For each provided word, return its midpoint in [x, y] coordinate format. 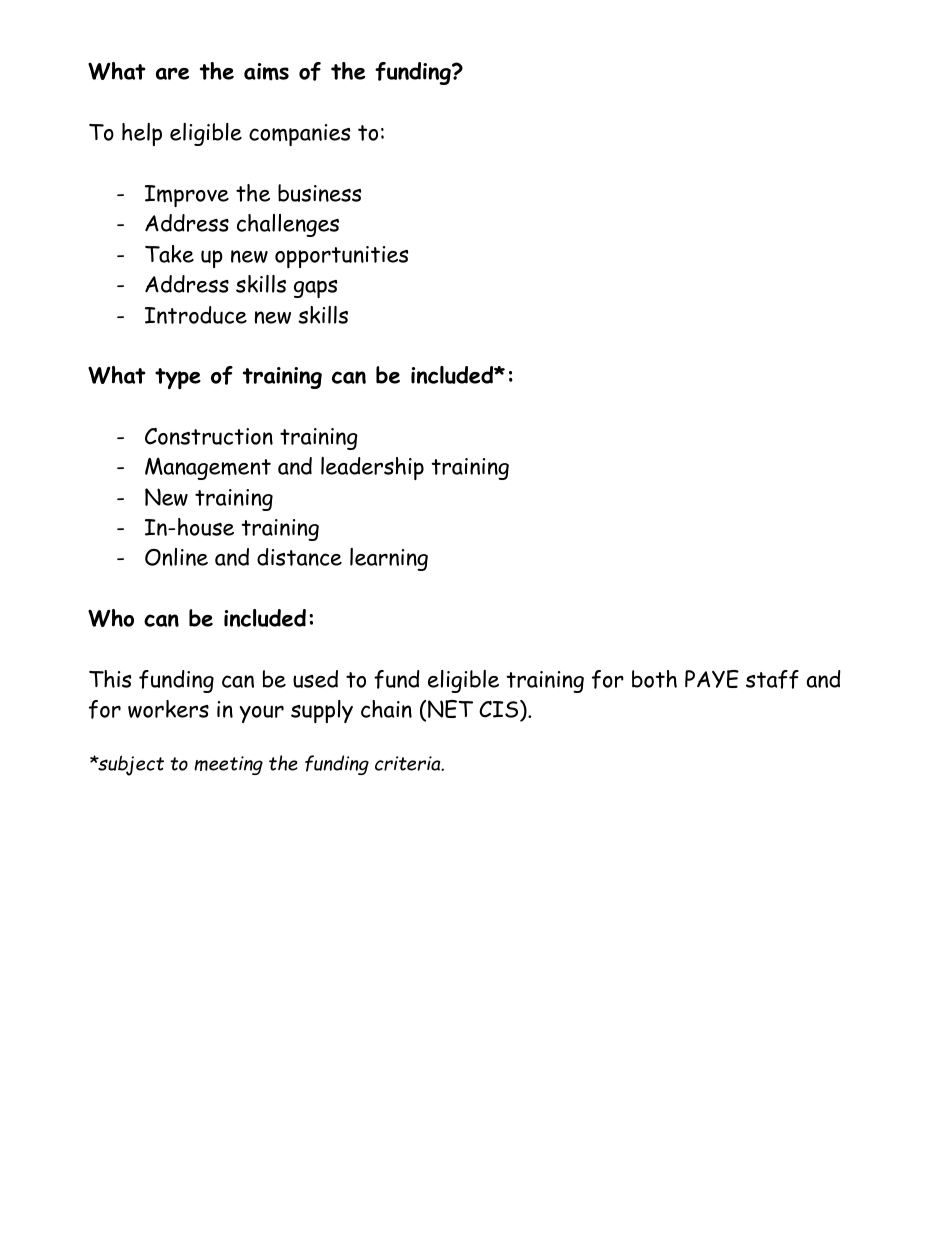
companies [299, 135]
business [319, 193]
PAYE [712, 679]
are [172, 73]
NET [450, 709]
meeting [228, 765]
